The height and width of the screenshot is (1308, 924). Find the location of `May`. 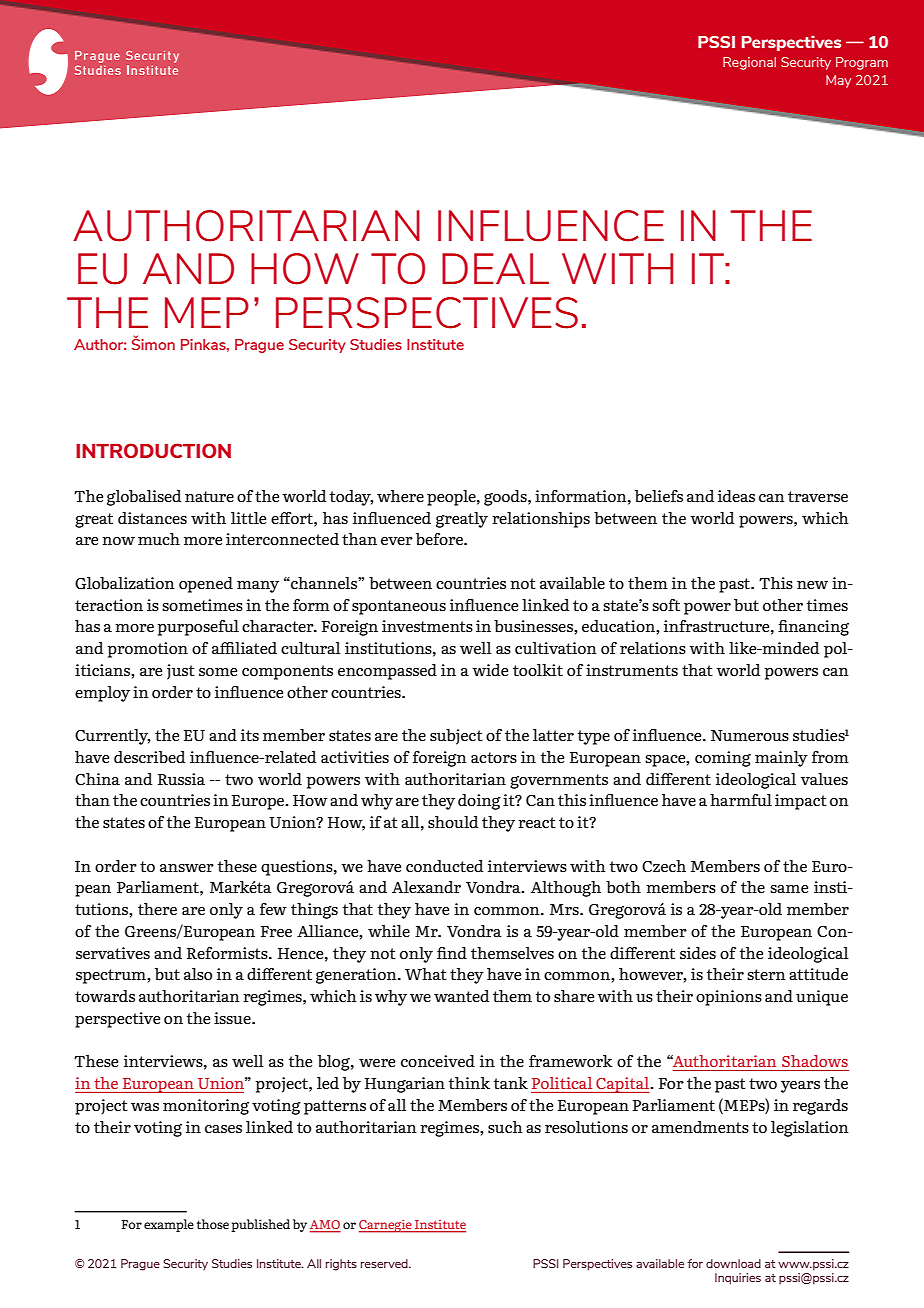

May is located at coordinates (838, 81).
